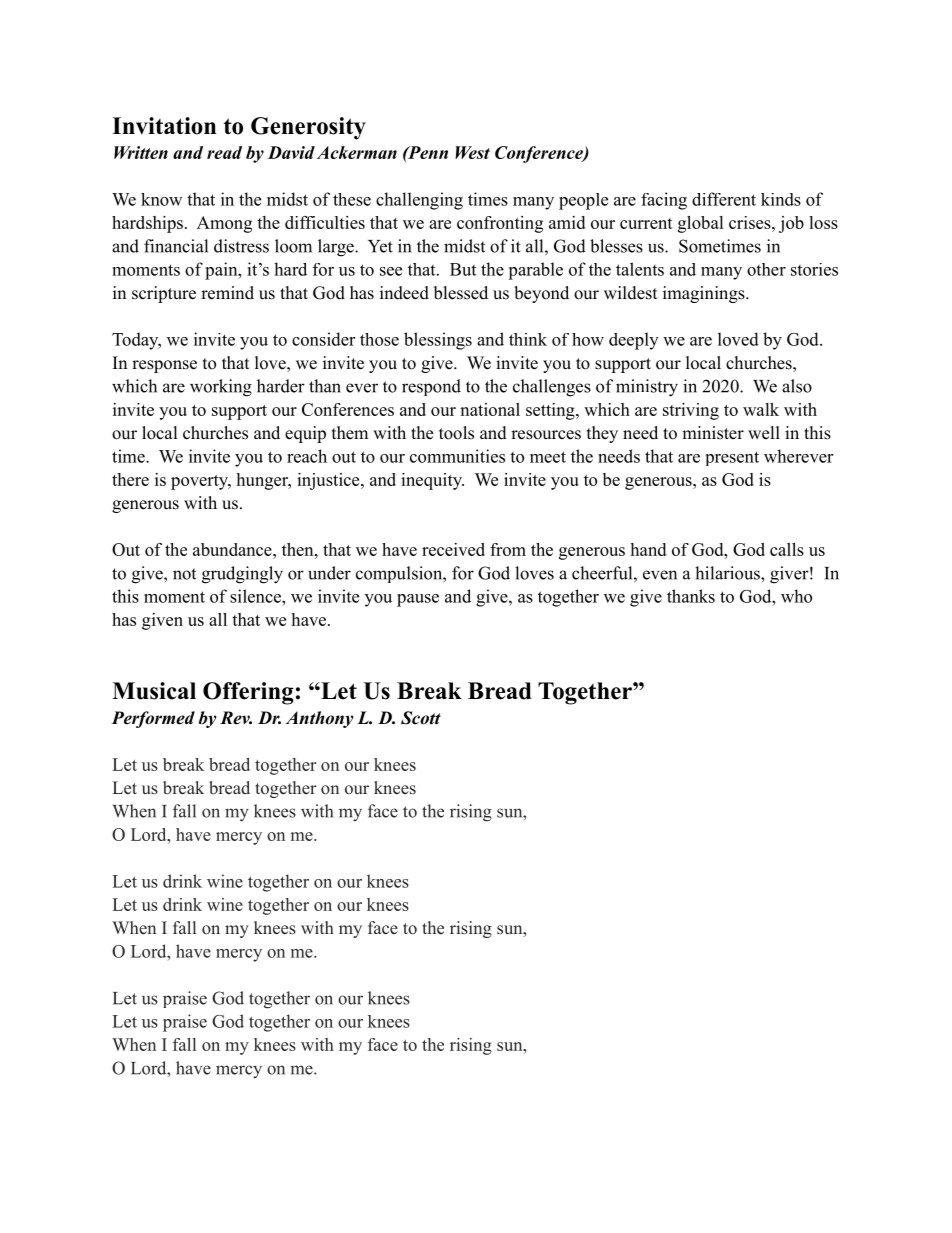  I want to click on West, so click(472, 152).
